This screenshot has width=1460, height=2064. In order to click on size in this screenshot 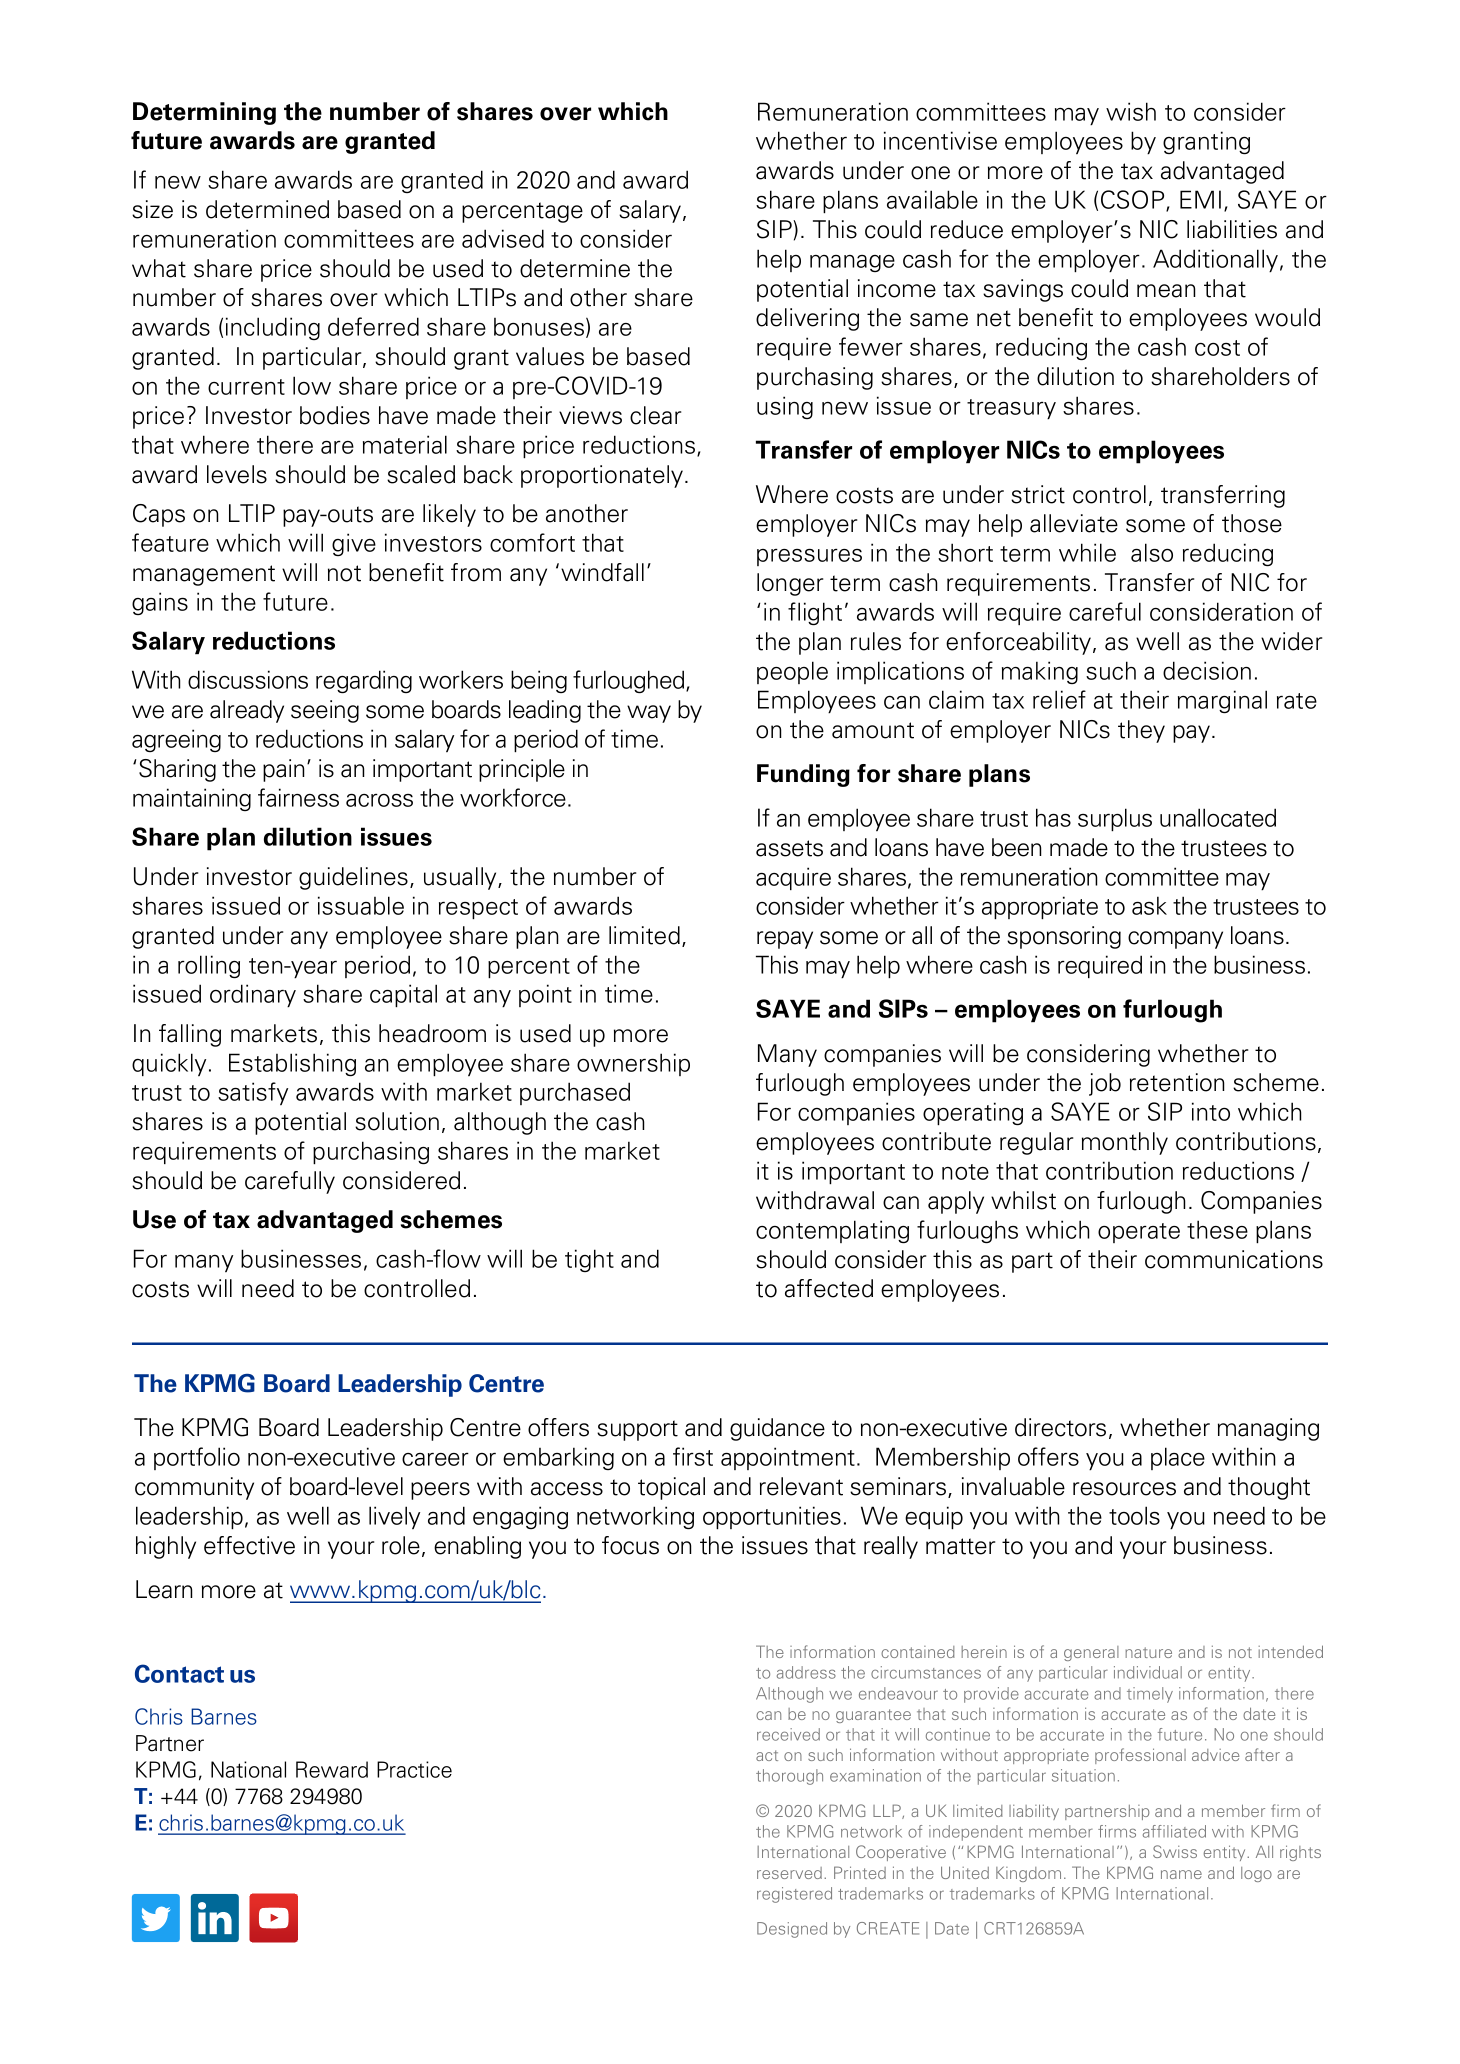, I will do `click(152, 209)`.
